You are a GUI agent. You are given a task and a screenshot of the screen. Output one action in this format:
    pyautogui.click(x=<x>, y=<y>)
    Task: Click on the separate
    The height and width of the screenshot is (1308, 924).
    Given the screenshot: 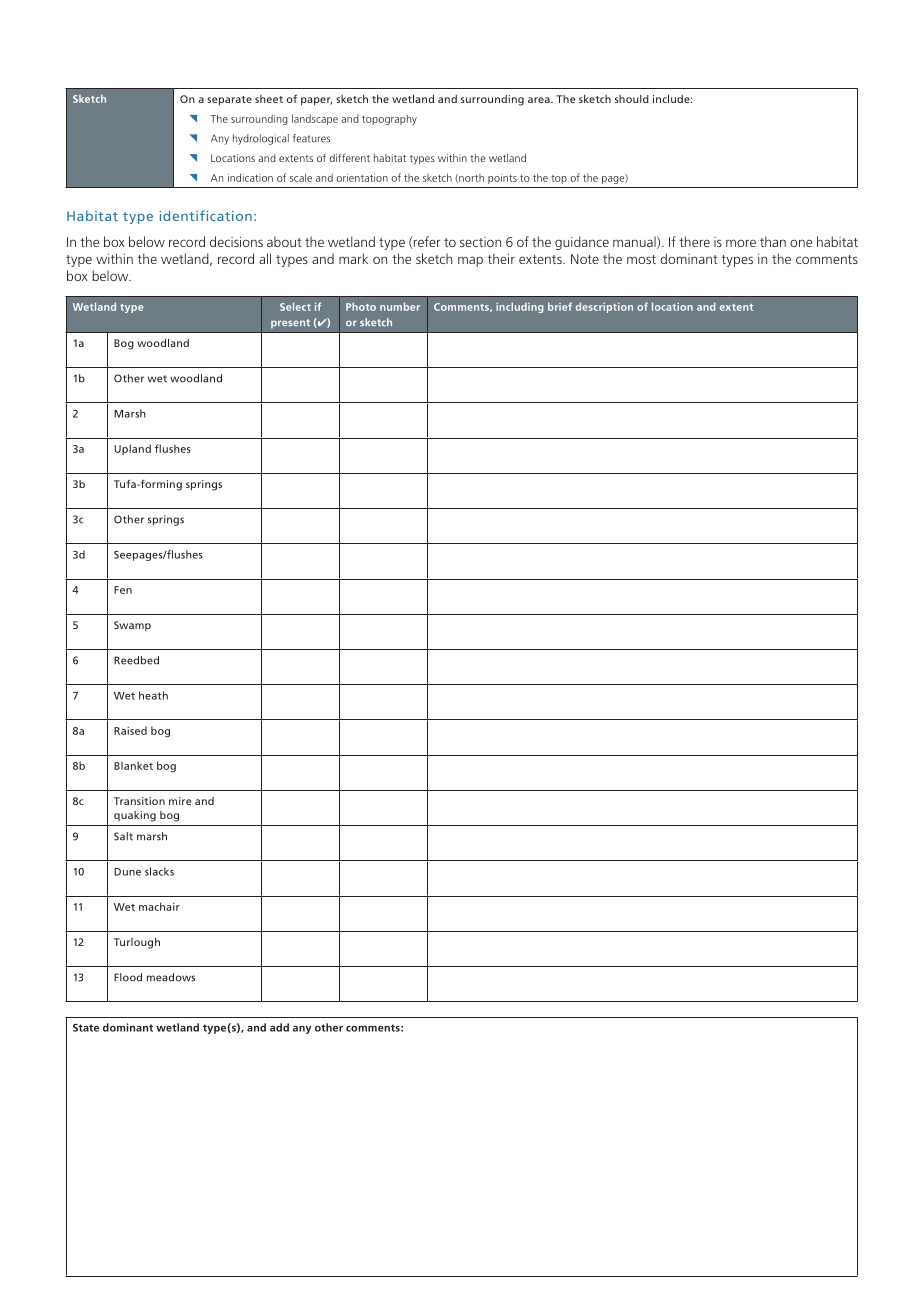 What is the action you would take?
    pyautogui.click(x=229, y=101)
